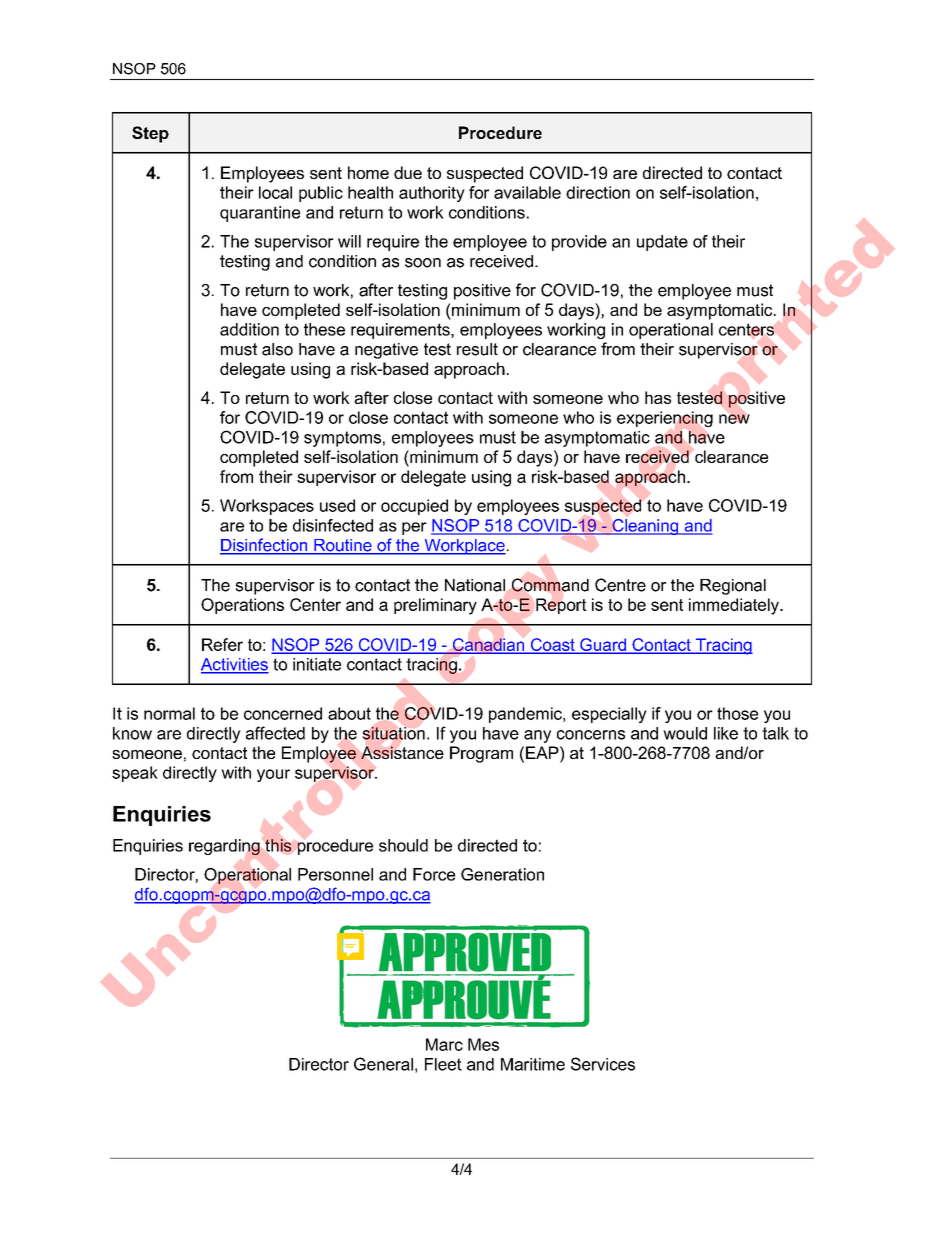 This screenshot has height=1233, width=952. I want to click on direction, so click(598, 192).
